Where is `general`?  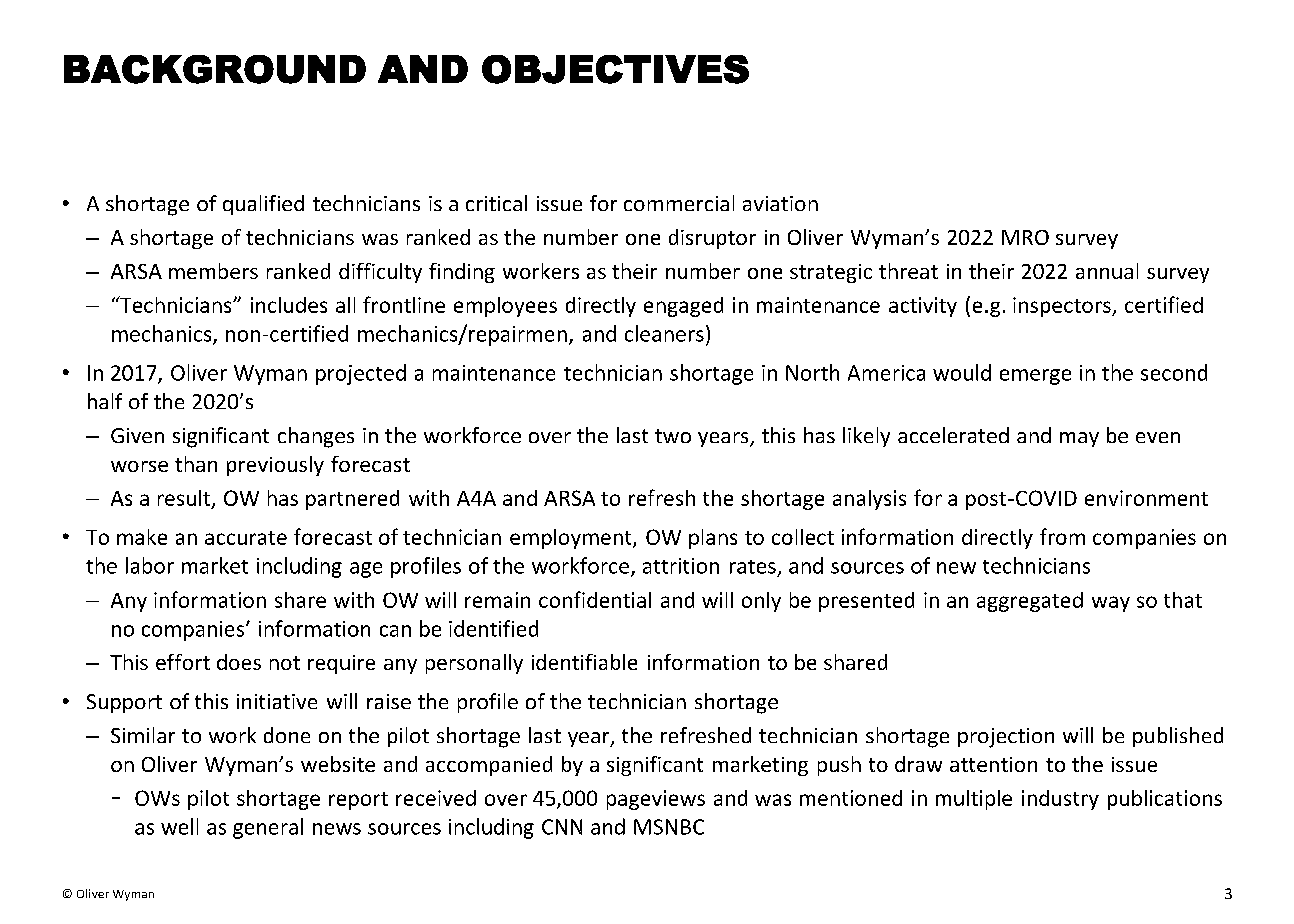 general is located at coordinates (268, 828).
